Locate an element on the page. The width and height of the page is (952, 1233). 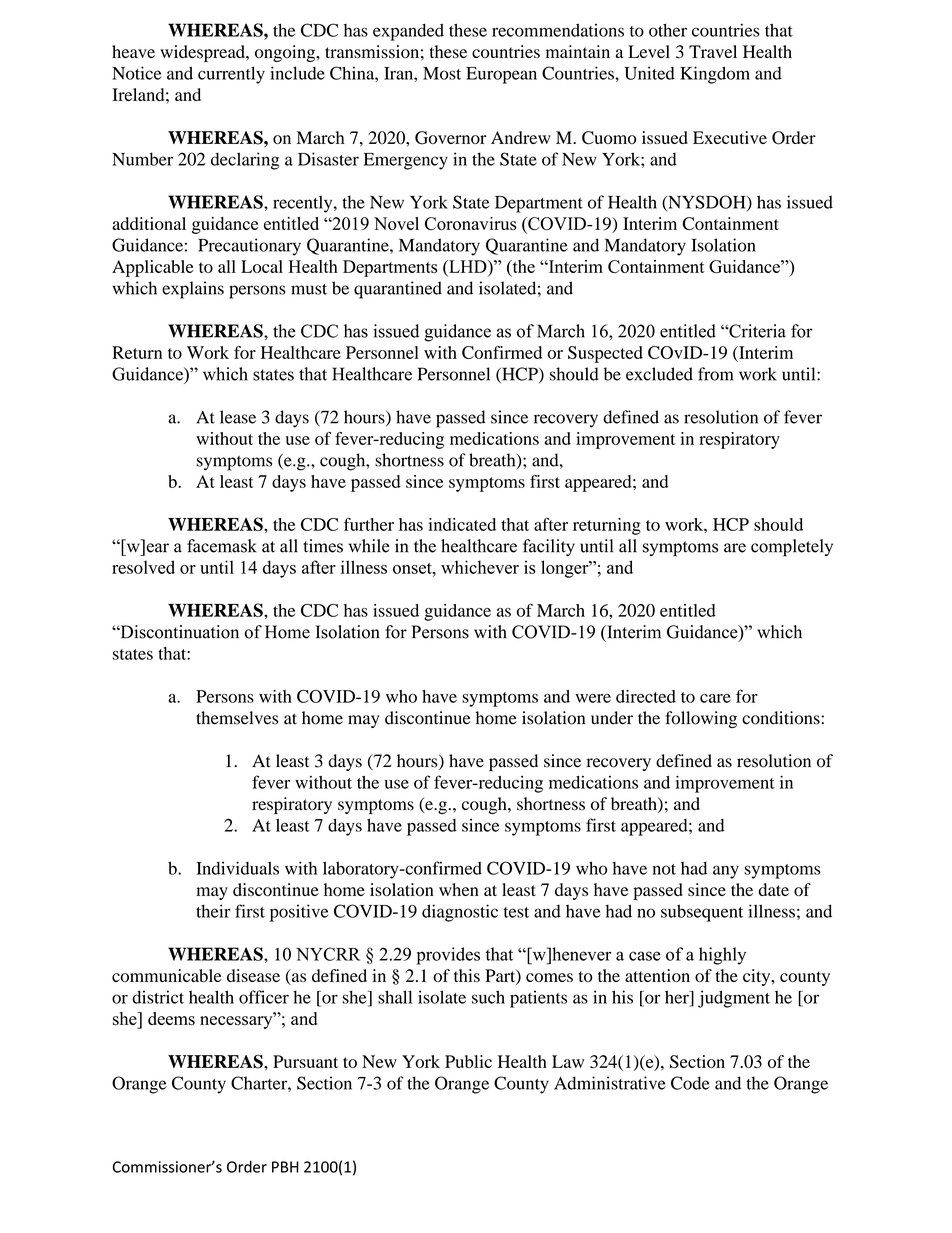
widespread is located at coordinates (203, 53).
